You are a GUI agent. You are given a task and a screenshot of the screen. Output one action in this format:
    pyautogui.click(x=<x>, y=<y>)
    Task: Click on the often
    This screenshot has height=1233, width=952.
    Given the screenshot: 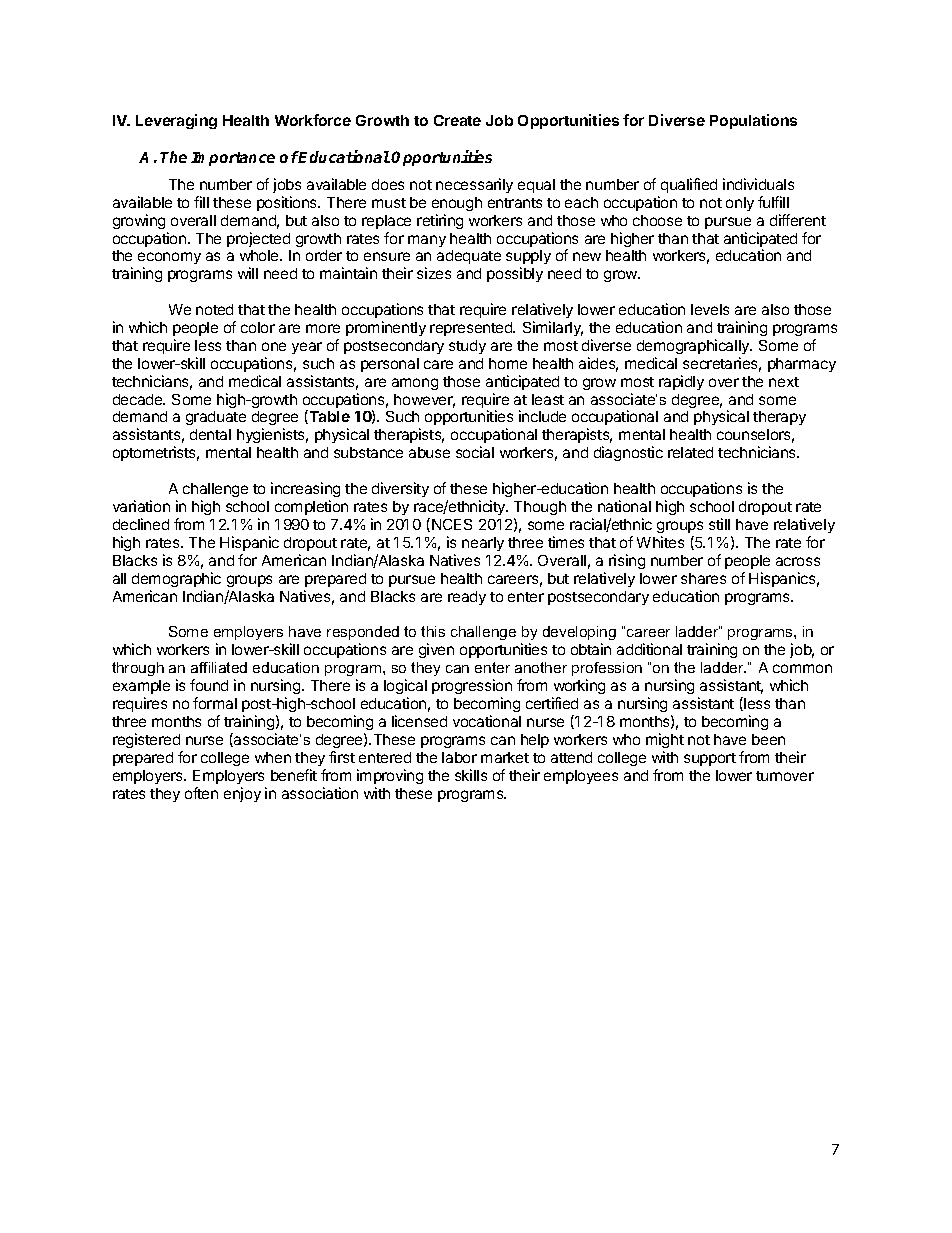 What is the action you would take?
    pyautogui.click(x=201, y=793)
